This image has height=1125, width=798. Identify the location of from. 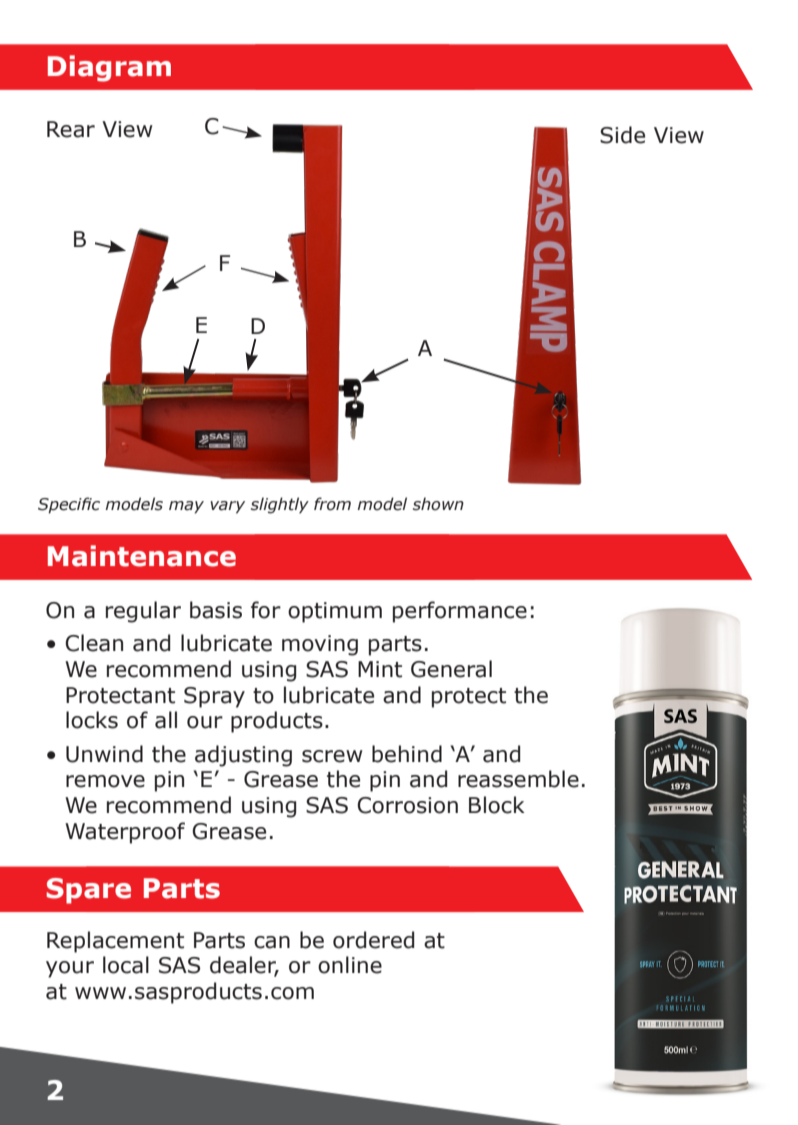
(332, 504).
